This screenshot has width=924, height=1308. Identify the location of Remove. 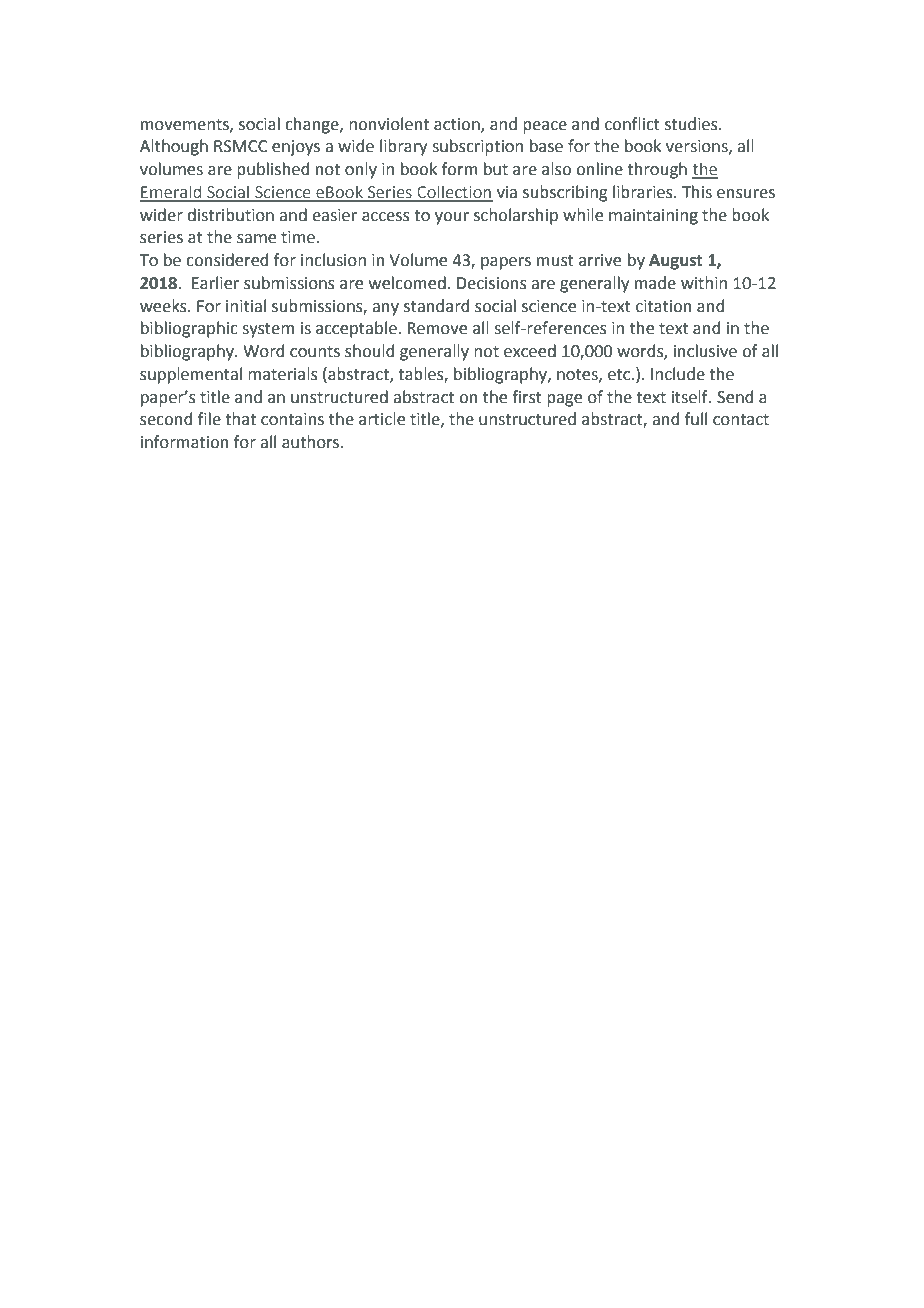
(437, 328).
